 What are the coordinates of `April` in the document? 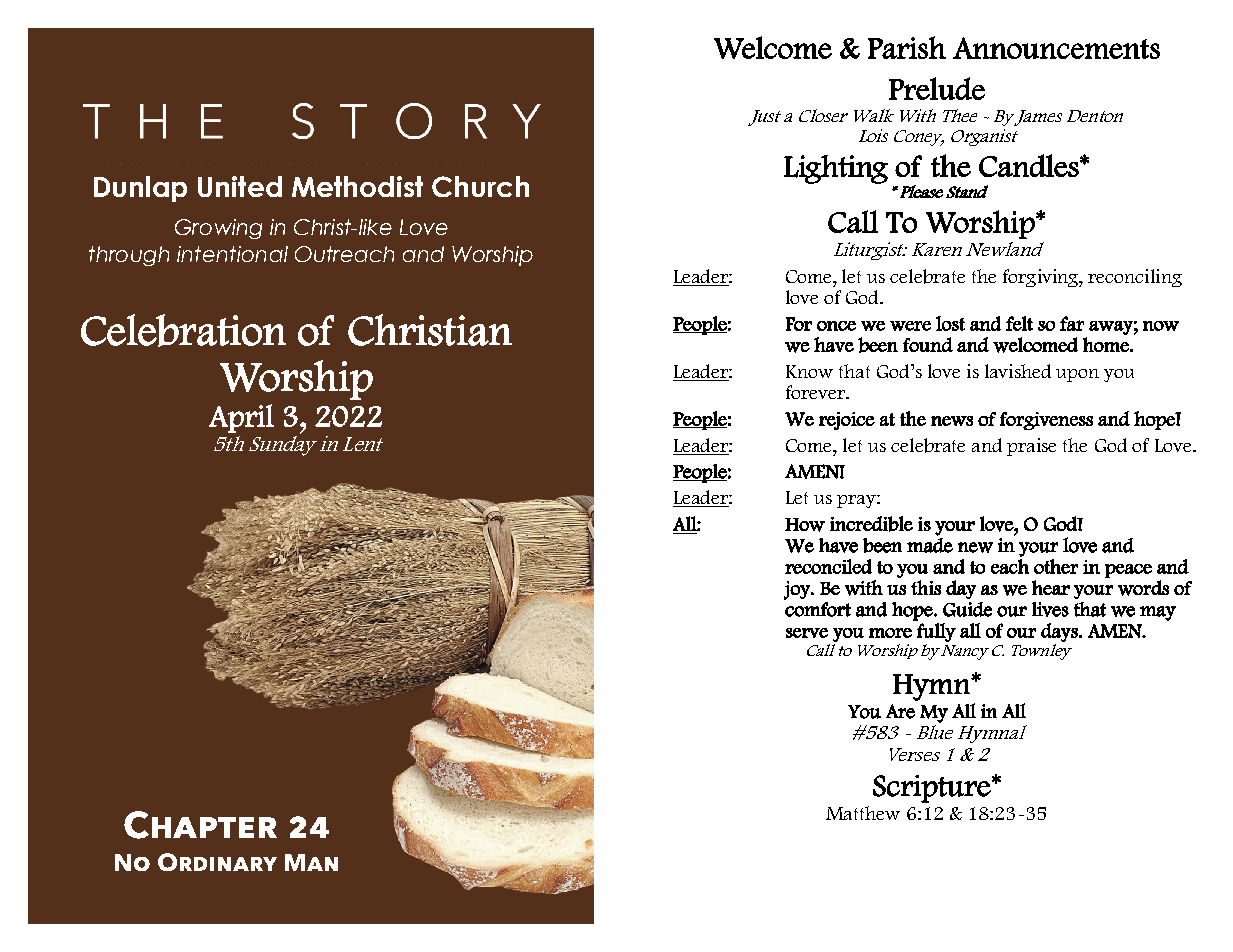 It's located at (241, 418).
